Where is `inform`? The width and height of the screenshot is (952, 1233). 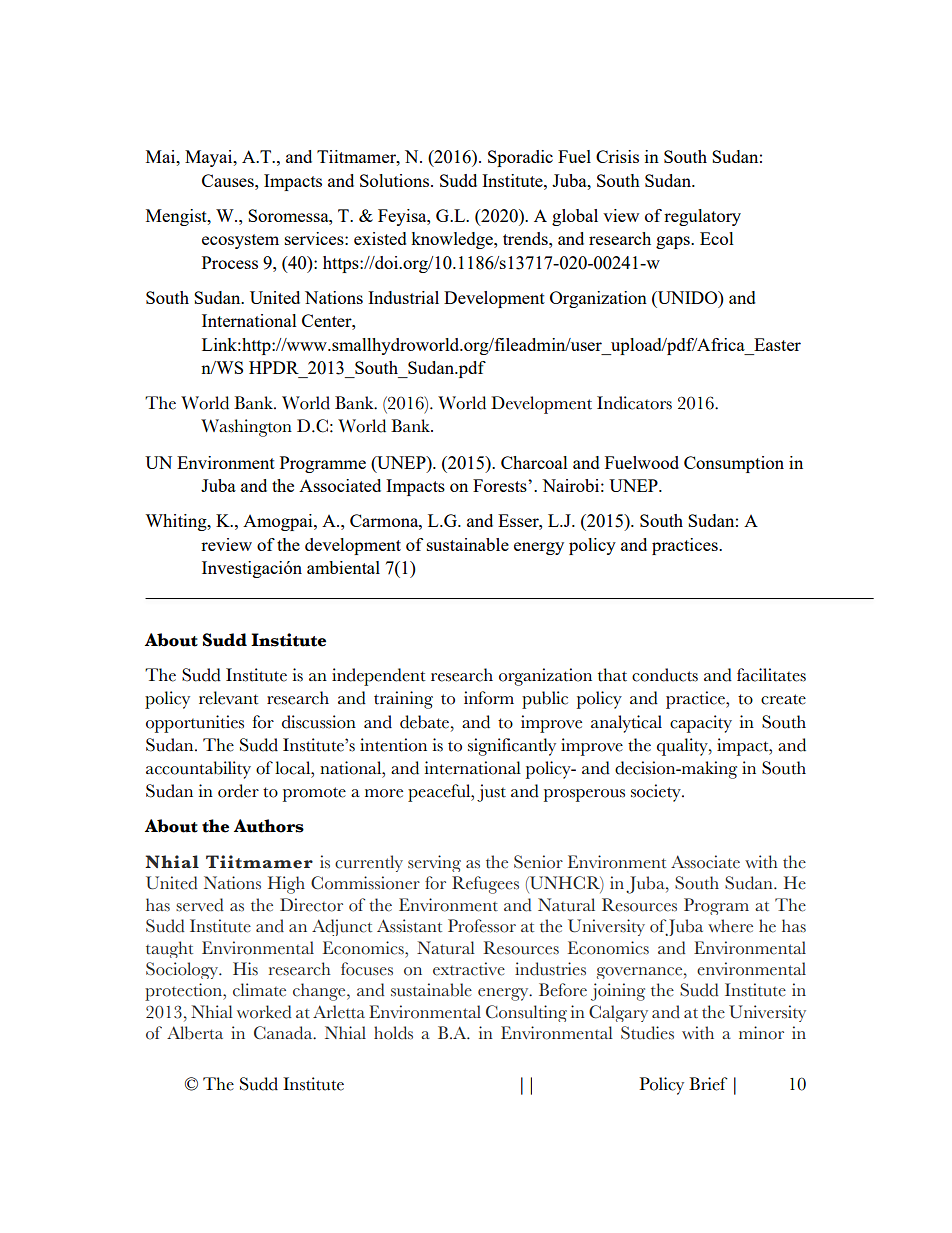 inform is located at coordinates (489, 698).
